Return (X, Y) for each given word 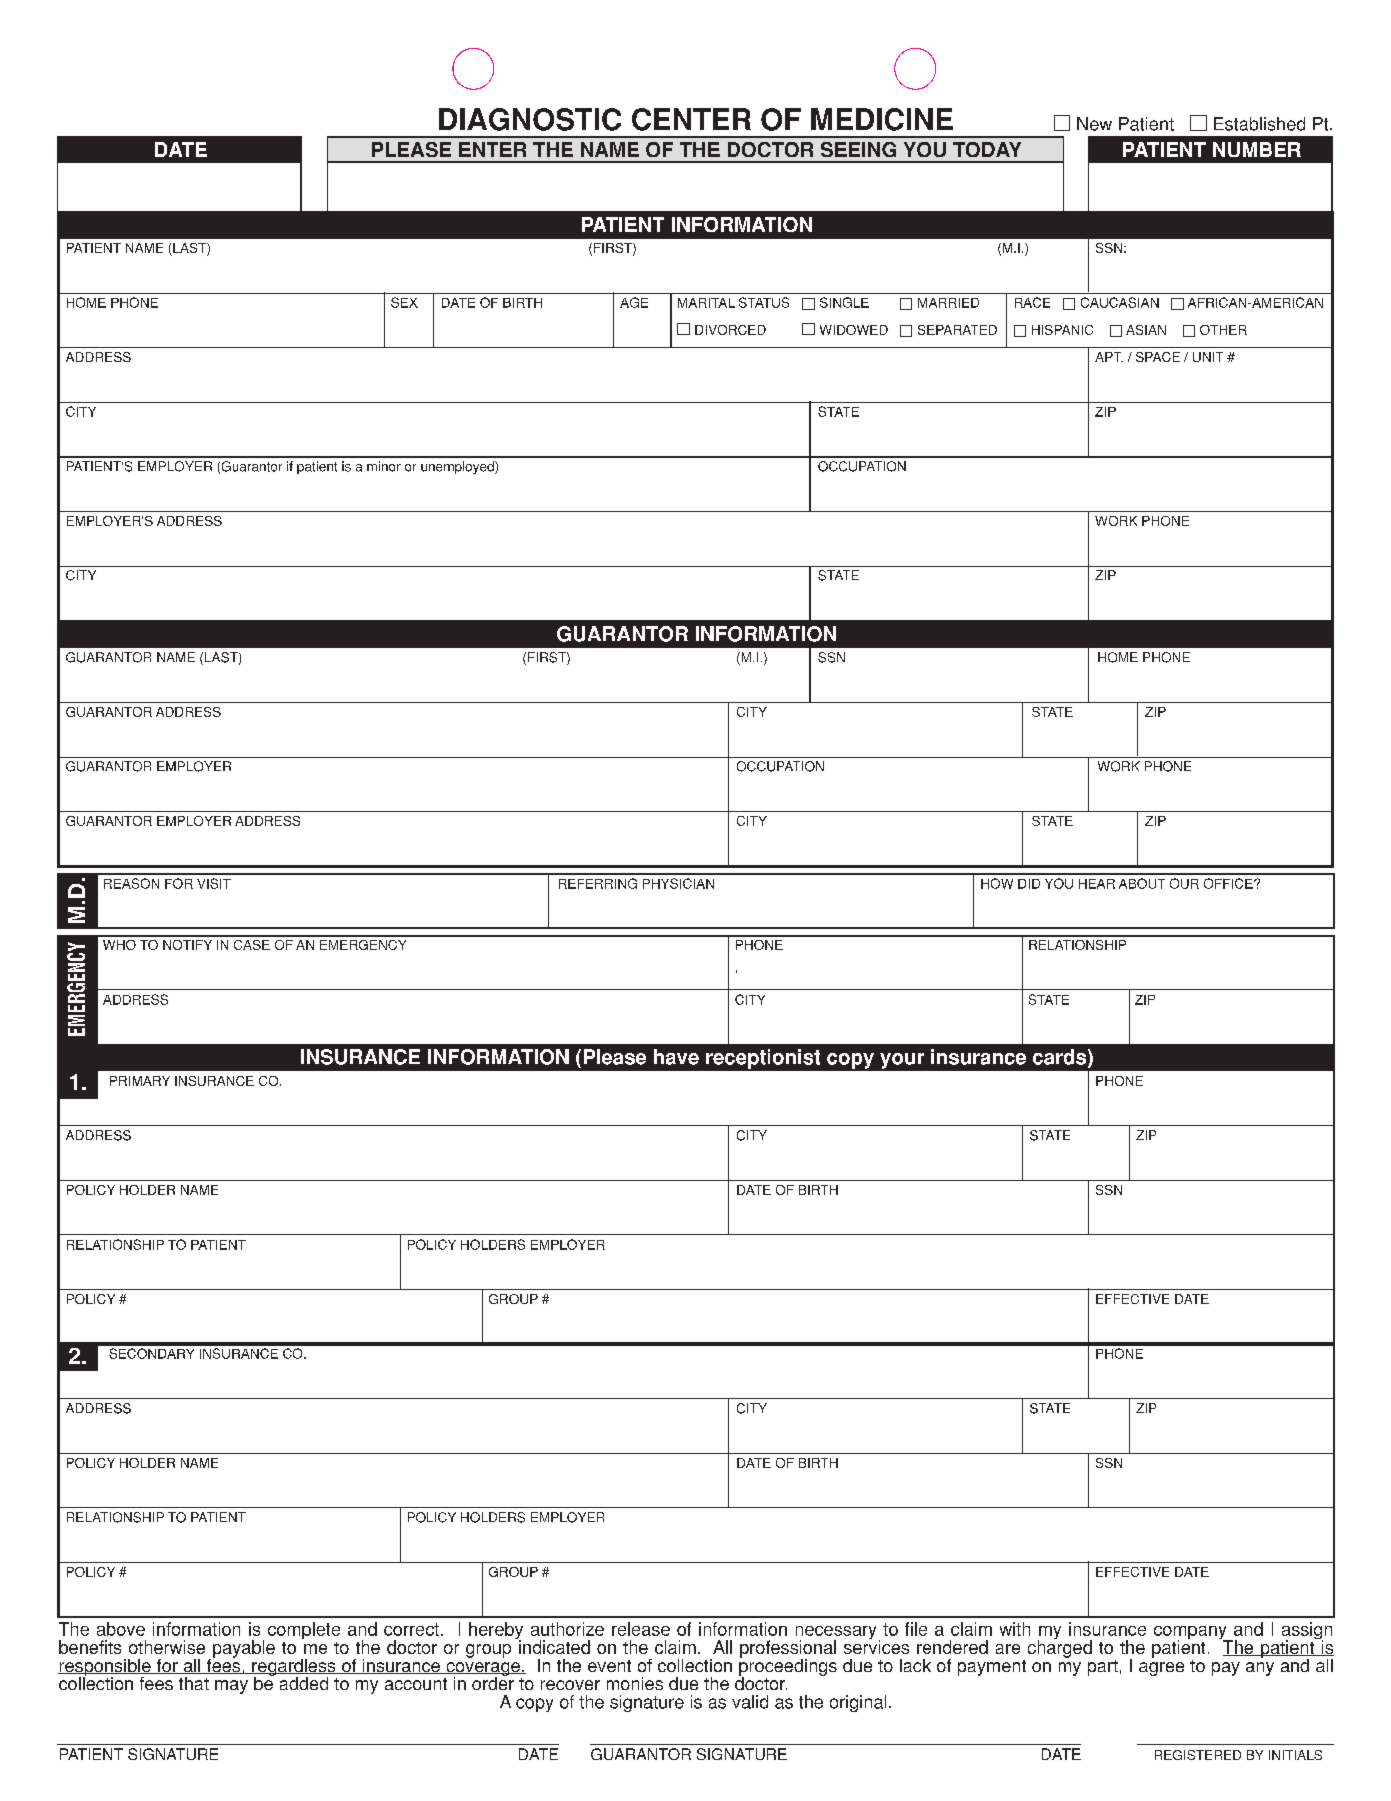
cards (1061, 1058)
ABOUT (1142, 883)
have (676, 1057)
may (231, 1687)
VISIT (214, 883)
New (1094, 124)
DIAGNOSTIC (530, 119)
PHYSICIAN (678, 883)
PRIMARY (140, 1081)
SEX (404, 302)
